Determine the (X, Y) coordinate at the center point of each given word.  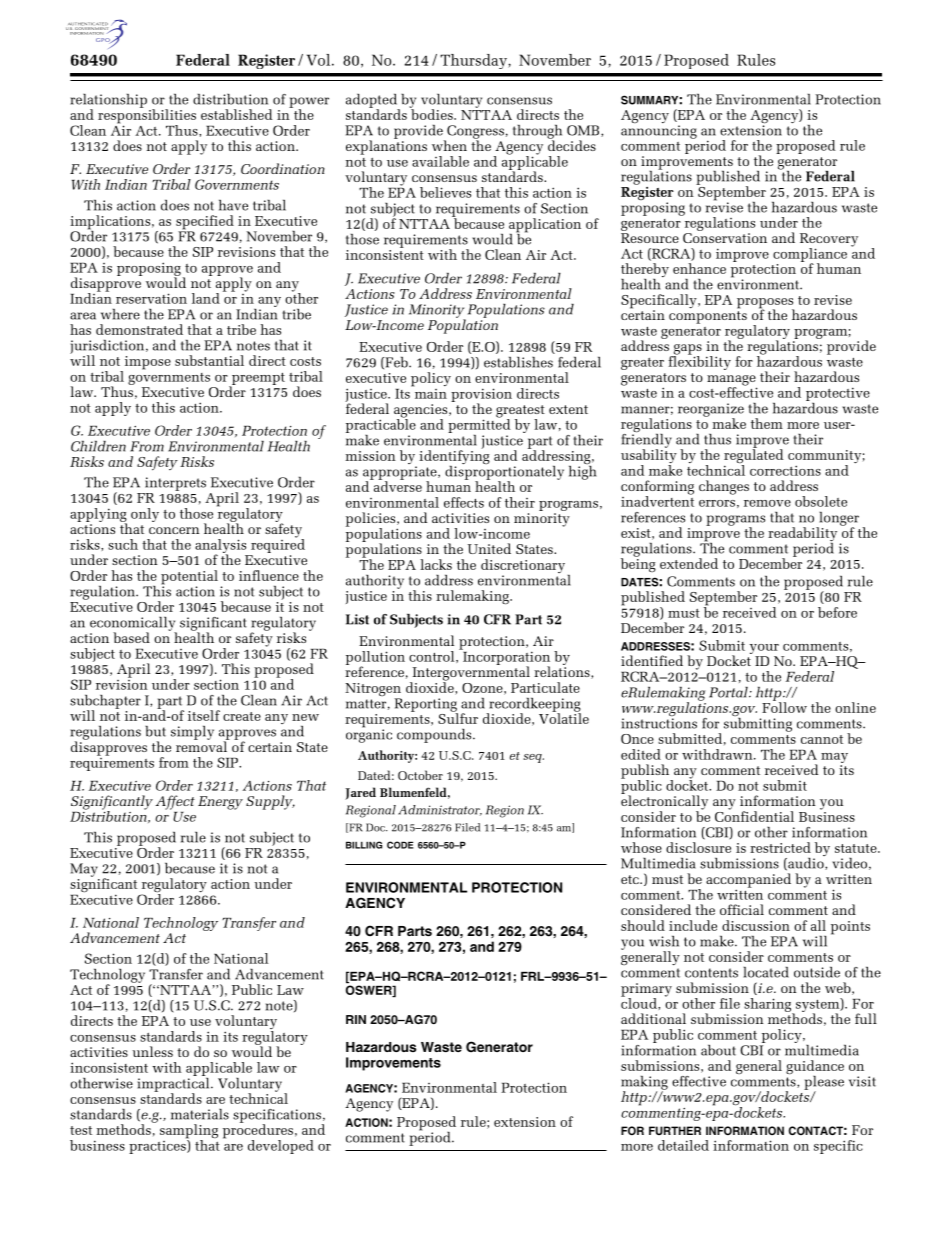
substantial (209, 360)
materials (200, 1114)
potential (189, 578)
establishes (518, 362)
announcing (659, 131)
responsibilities (147, 116)
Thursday (474, 61)
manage (732, 381)
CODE (400, 845)
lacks (436, 564)
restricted (780, 847)
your (764, 649)
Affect (175, 802)
